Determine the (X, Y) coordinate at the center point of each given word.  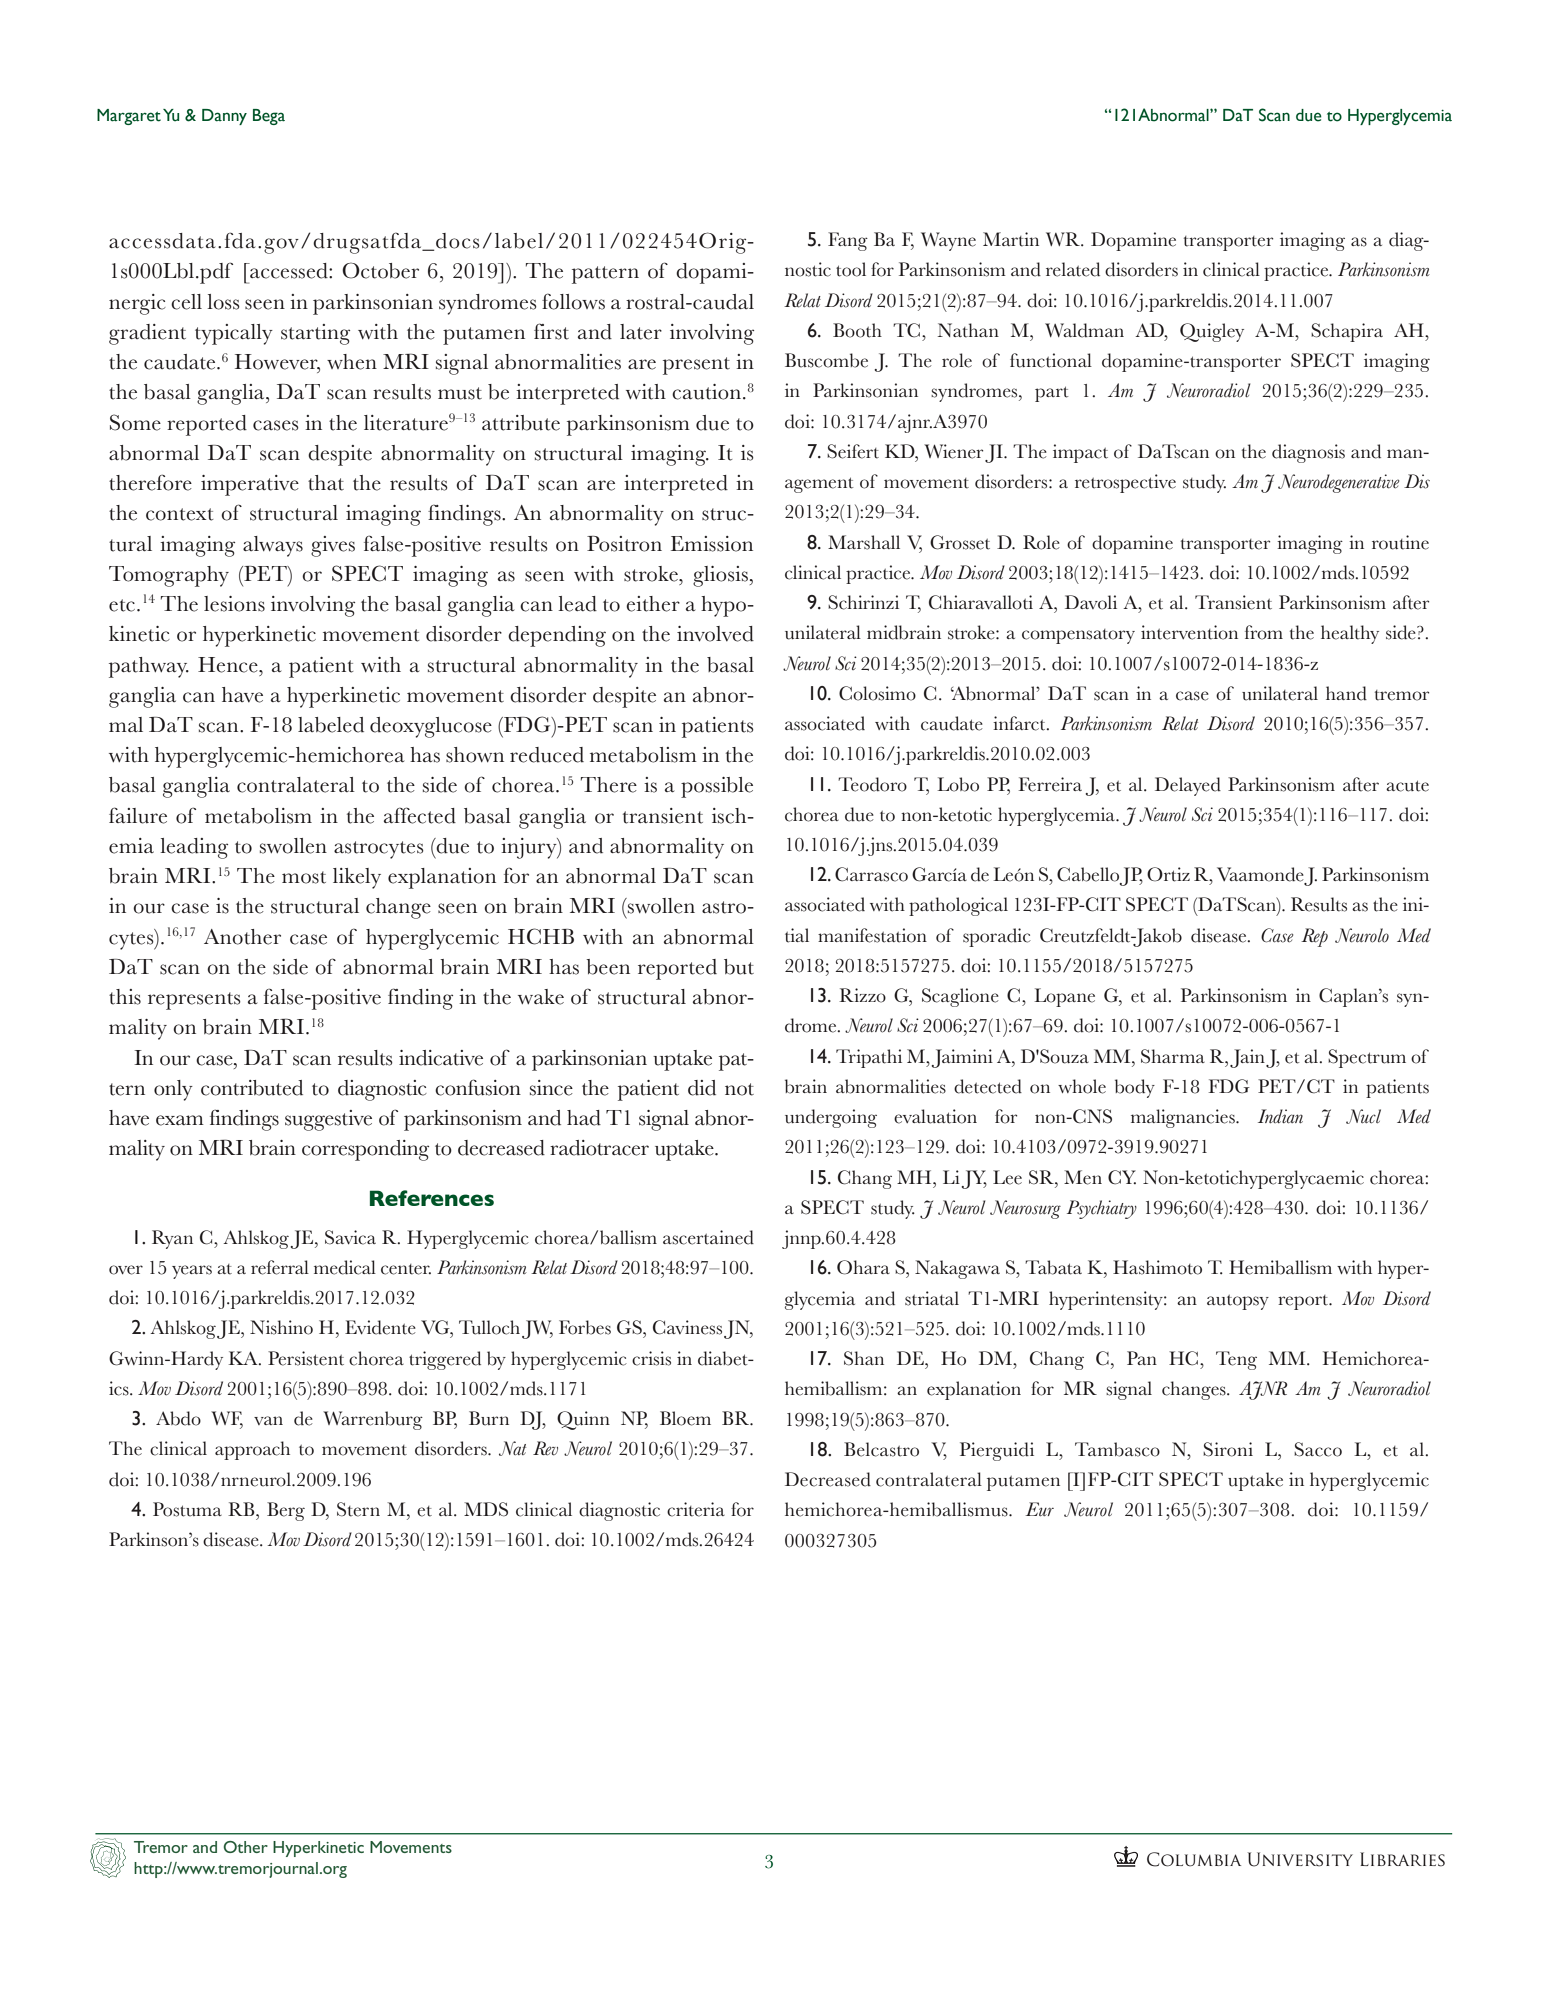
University (1300, 1859)
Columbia (1194, 1859)
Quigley (1212, 332)
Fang (848, 241)
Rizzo (862, 995)
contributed (252, 1088)
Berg (286, 1511)
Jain (1247, 1058)
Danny (224, 117)
